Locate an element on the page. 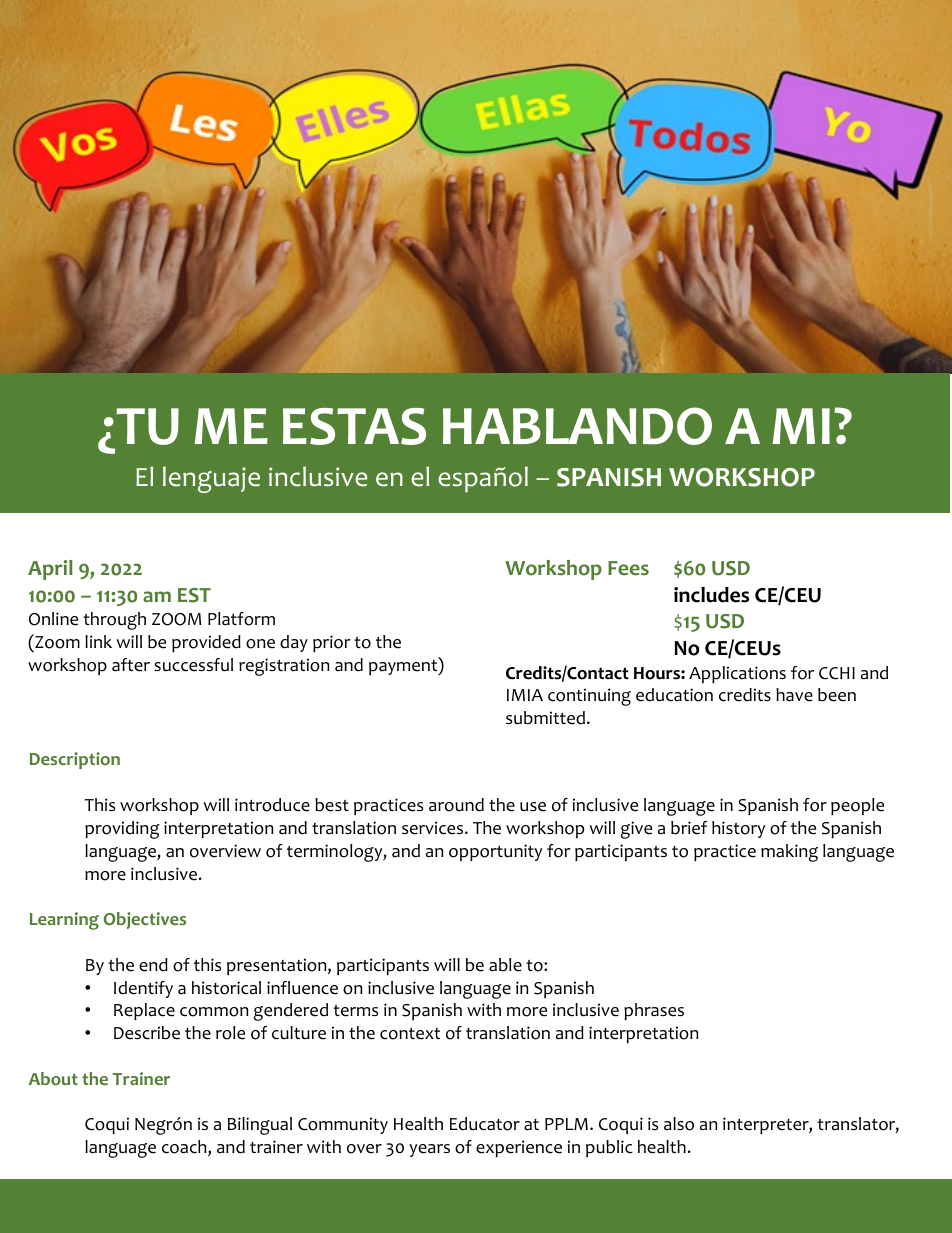 This document has height=1233, width=952. Fees is located at coordinates (628, 568).
